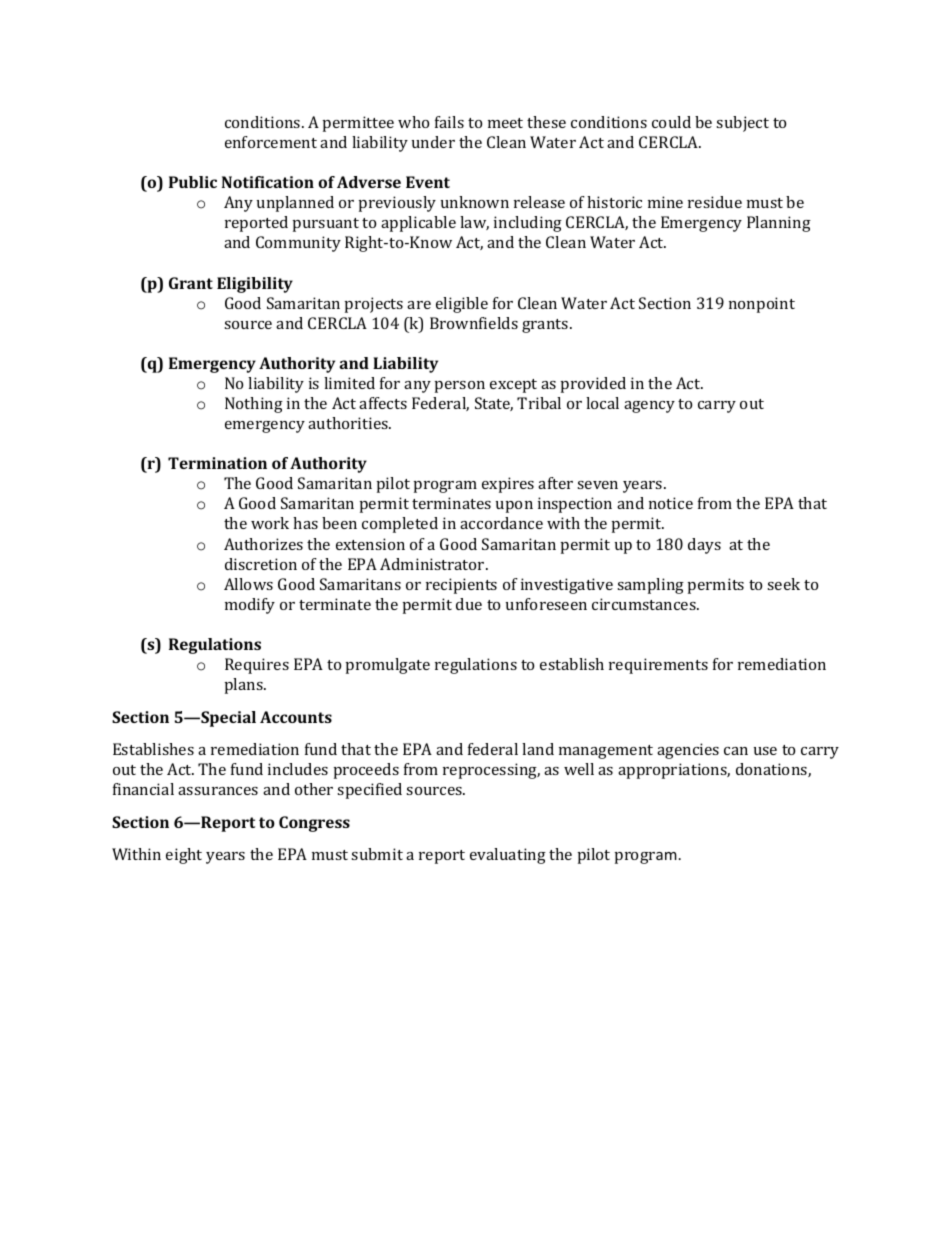  What do you see at coordinates (460, 387) in the screenshot?
I see `person` at bounding box center [460, 387].
